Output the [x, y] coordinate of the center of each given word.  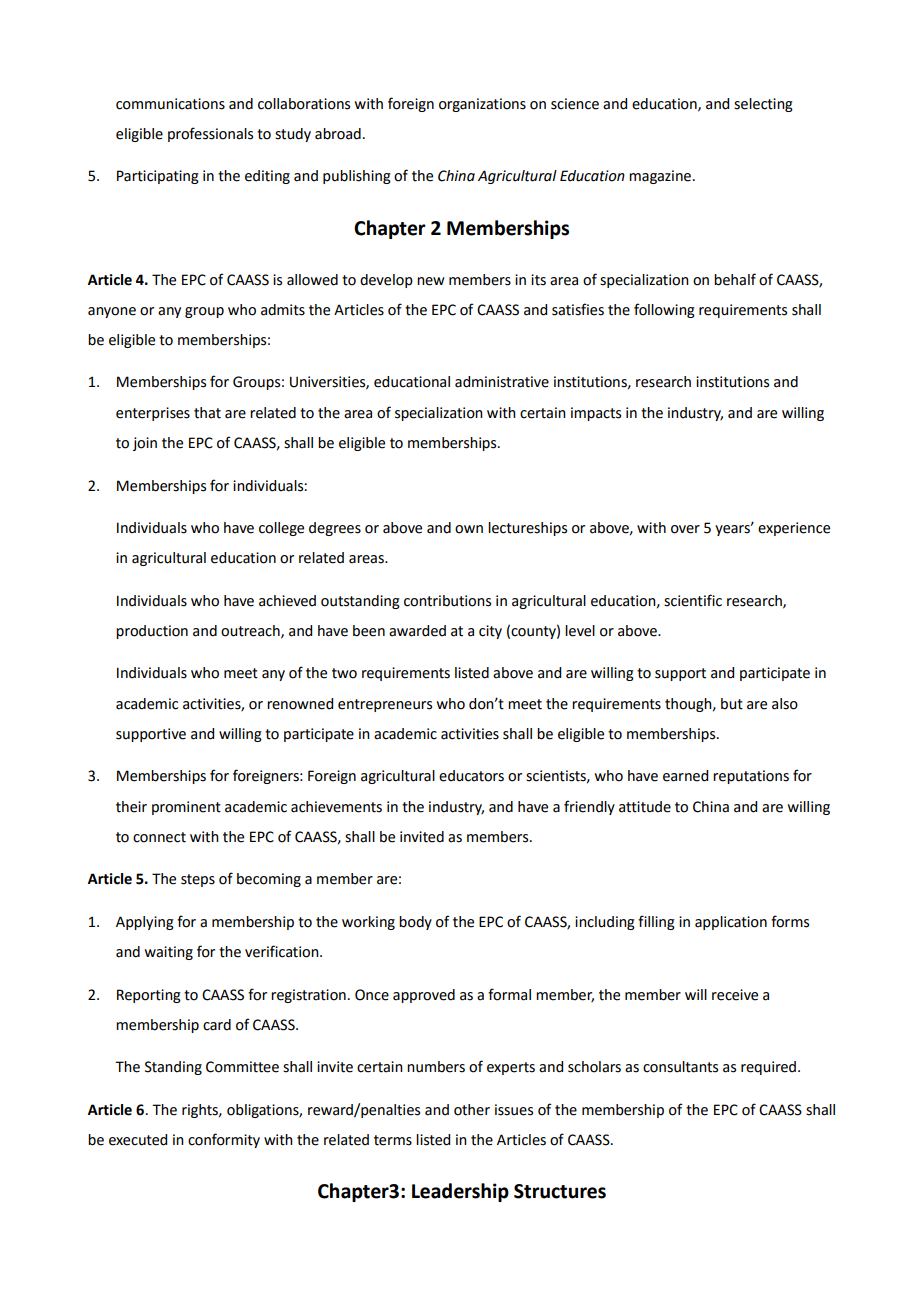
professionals [210, 134]
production [152, 632]
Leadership [460, 1192]
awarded [417, 631]
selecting [763, 105]
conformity [224, 1140]
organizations [482, 105]
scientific [693, 600]
